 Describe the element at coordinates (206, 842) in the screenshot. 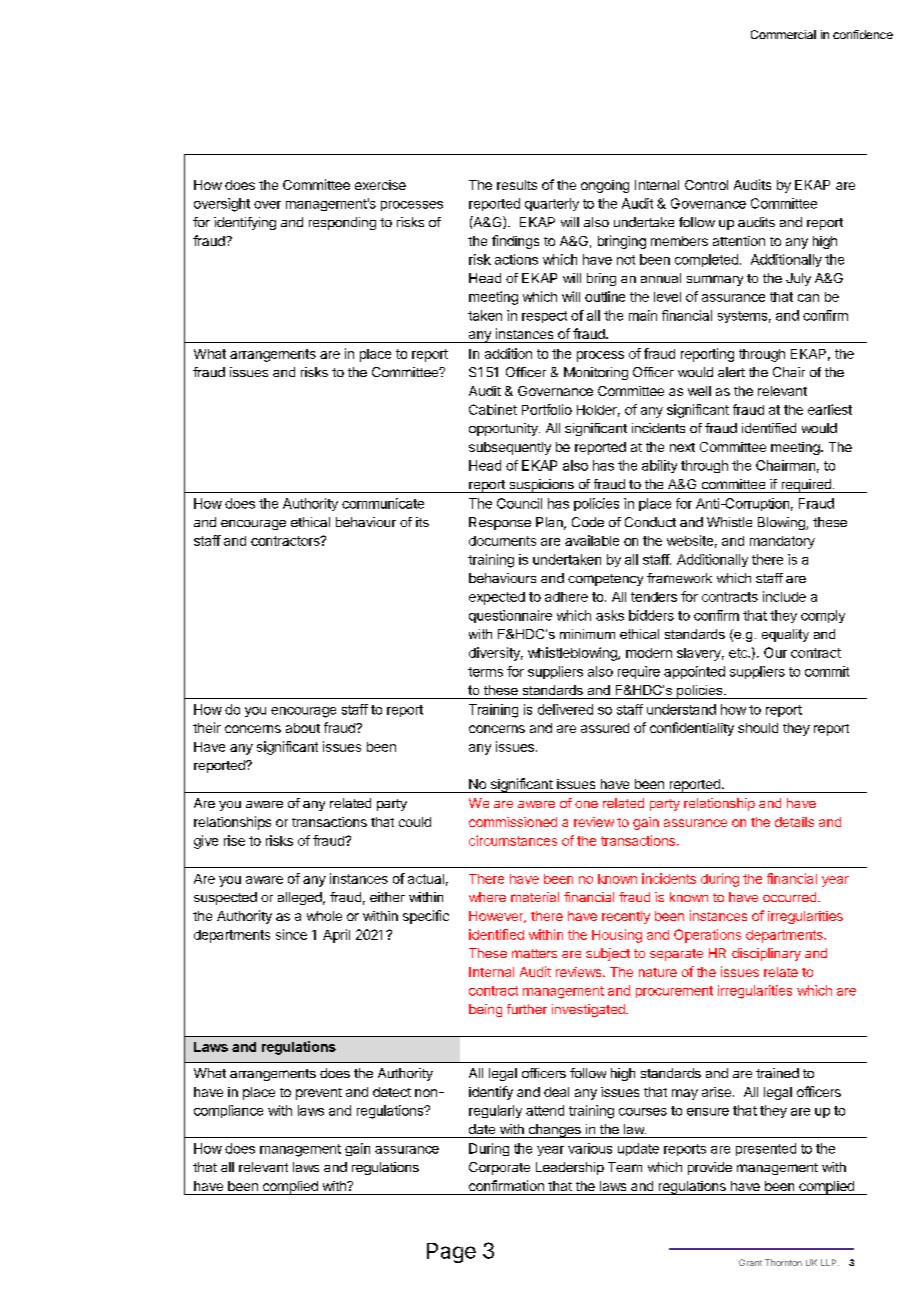

I see `give` at that location.
